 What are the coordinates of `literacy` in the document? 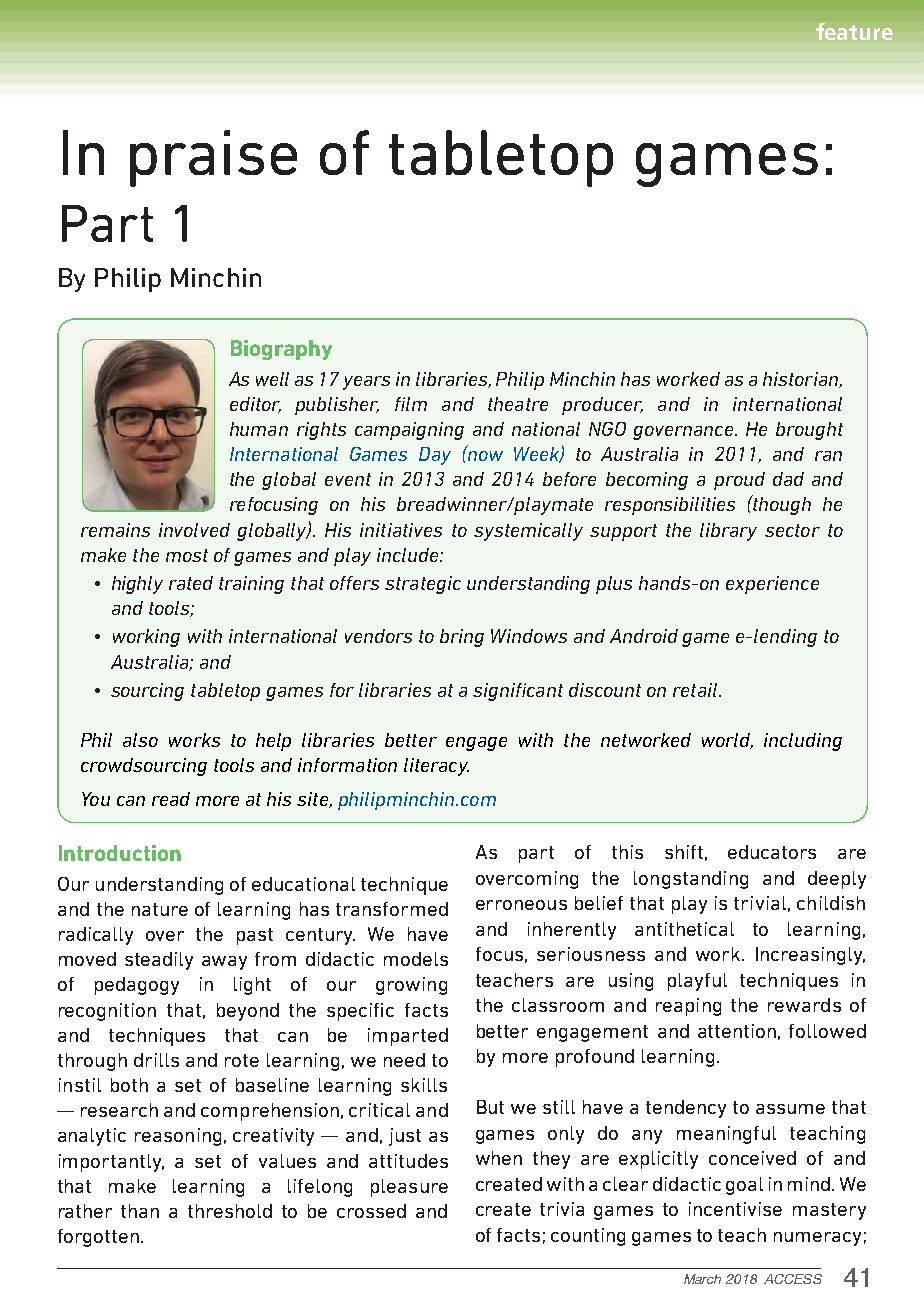 It's located at (436, 767).
